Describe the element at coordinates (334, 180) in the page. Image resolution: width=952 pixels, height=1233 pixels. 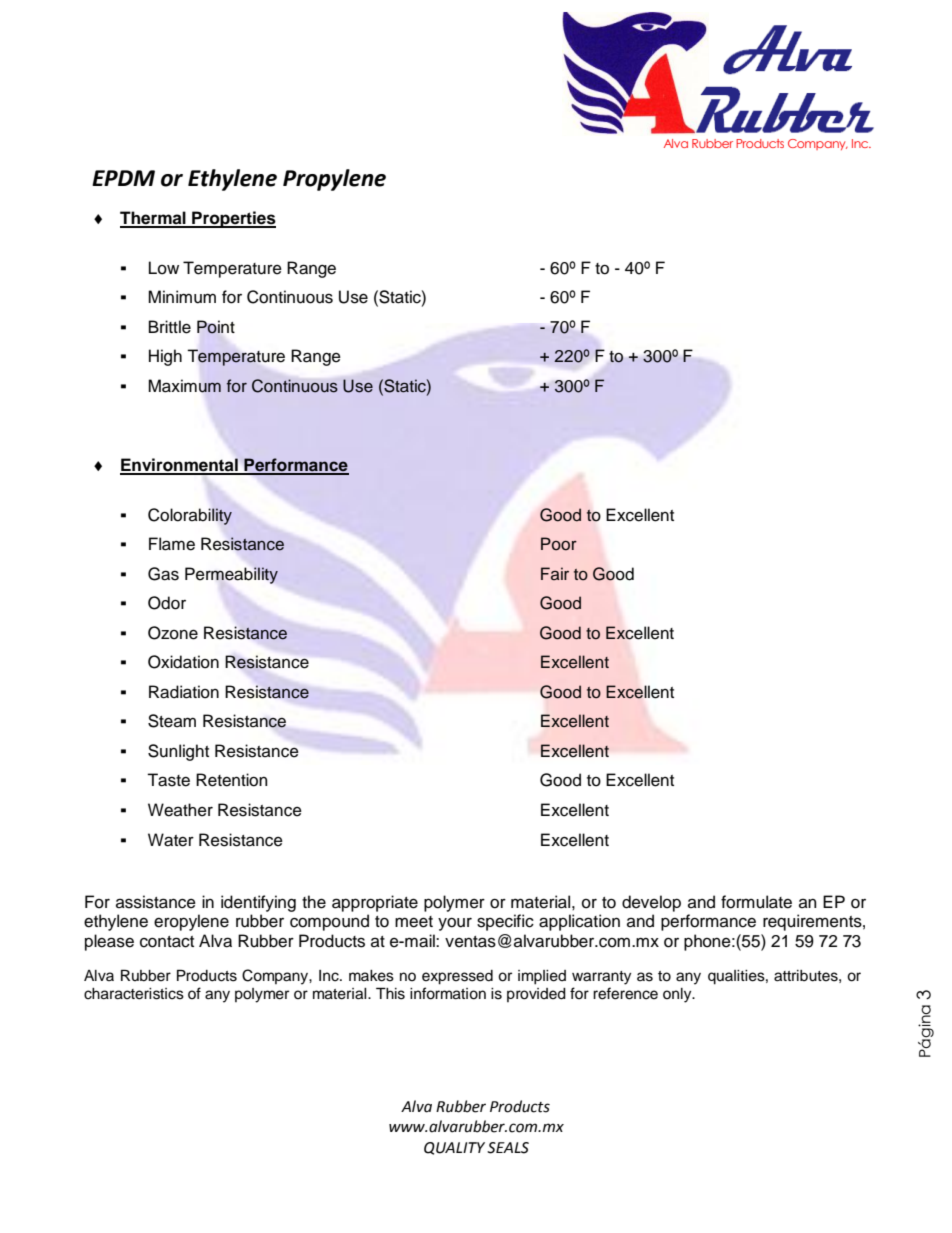
I see `Propylene` at that location.
